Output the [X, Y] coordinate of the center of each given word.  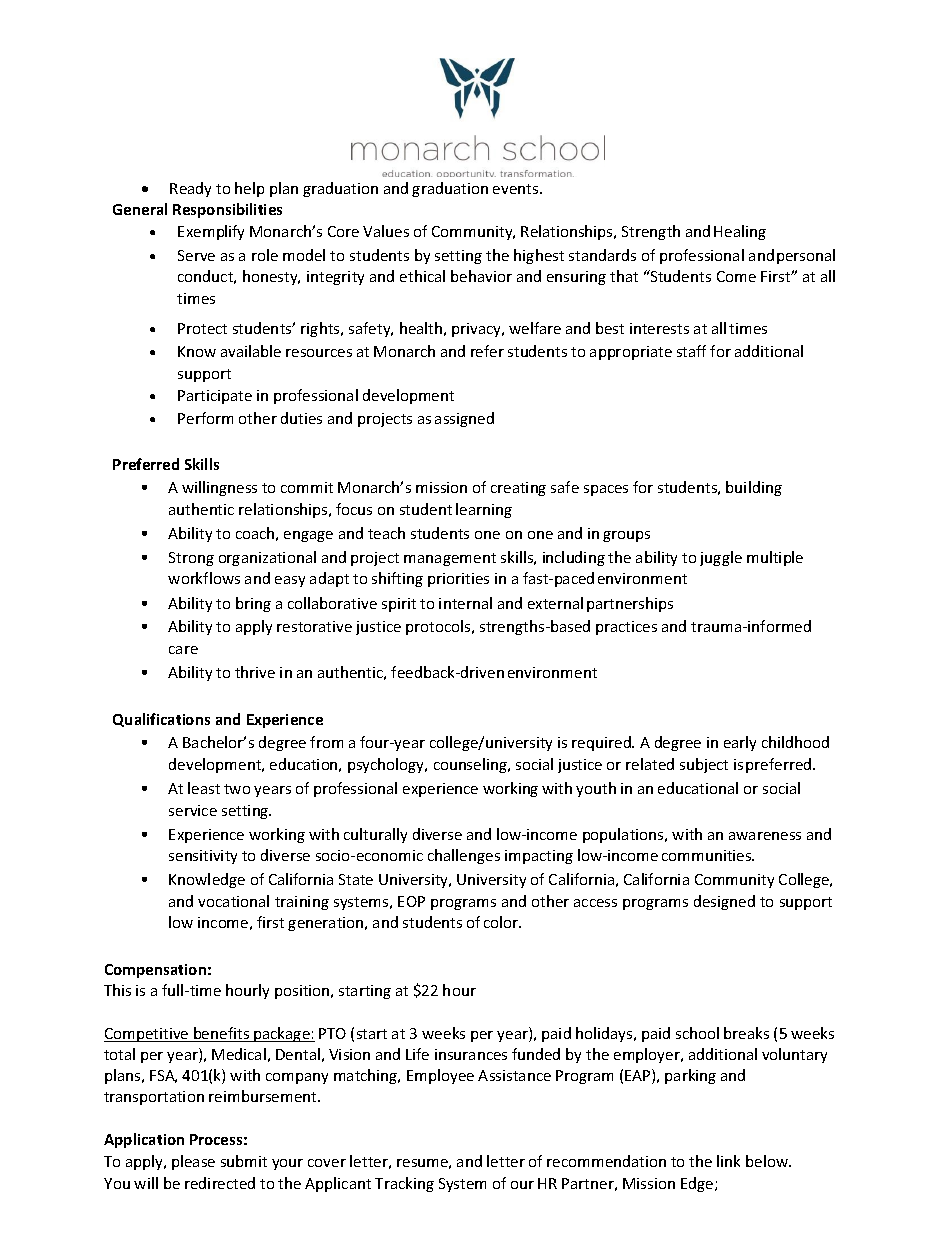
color [502, 922]
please [193, 1162]
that [624, 276]
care [183, 650]
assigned [464, 419]
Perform [205, 418]
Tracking [404, 1184]
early [740, 743]
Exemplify [211, 232]
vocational [233, 901]
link [728, 1161]
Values [386, 231]
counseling [471, 765]
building [754, 488]
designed [724, 902]
